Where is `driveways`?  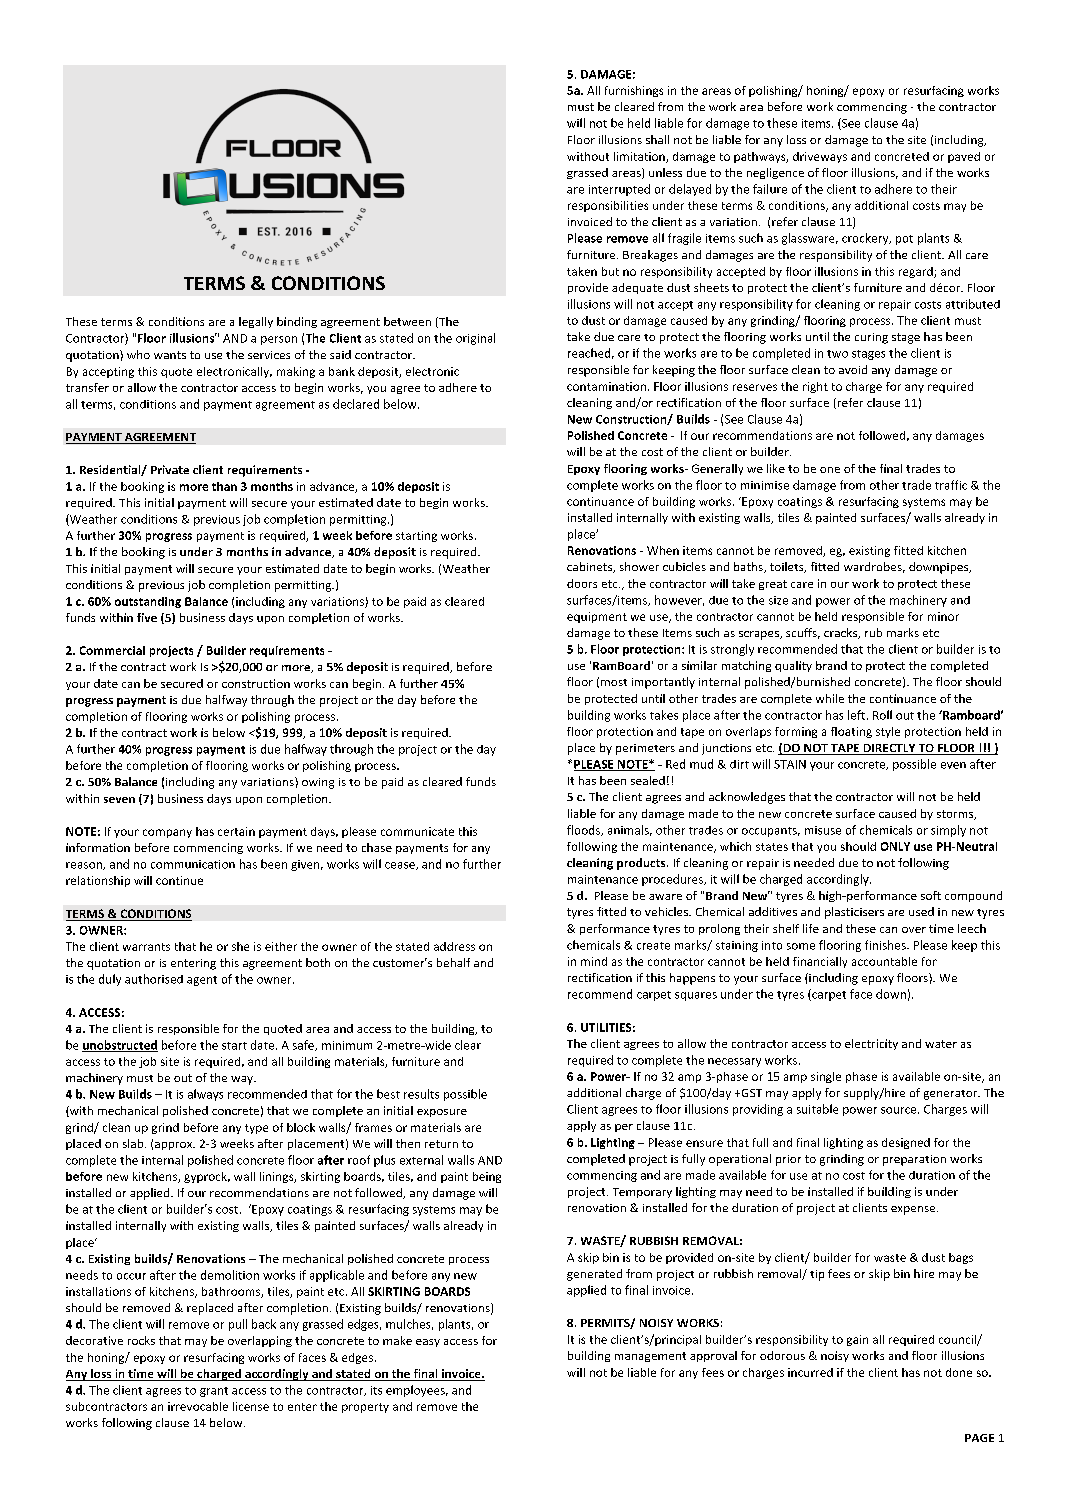 driveways is located at coordinates (820, 157).
